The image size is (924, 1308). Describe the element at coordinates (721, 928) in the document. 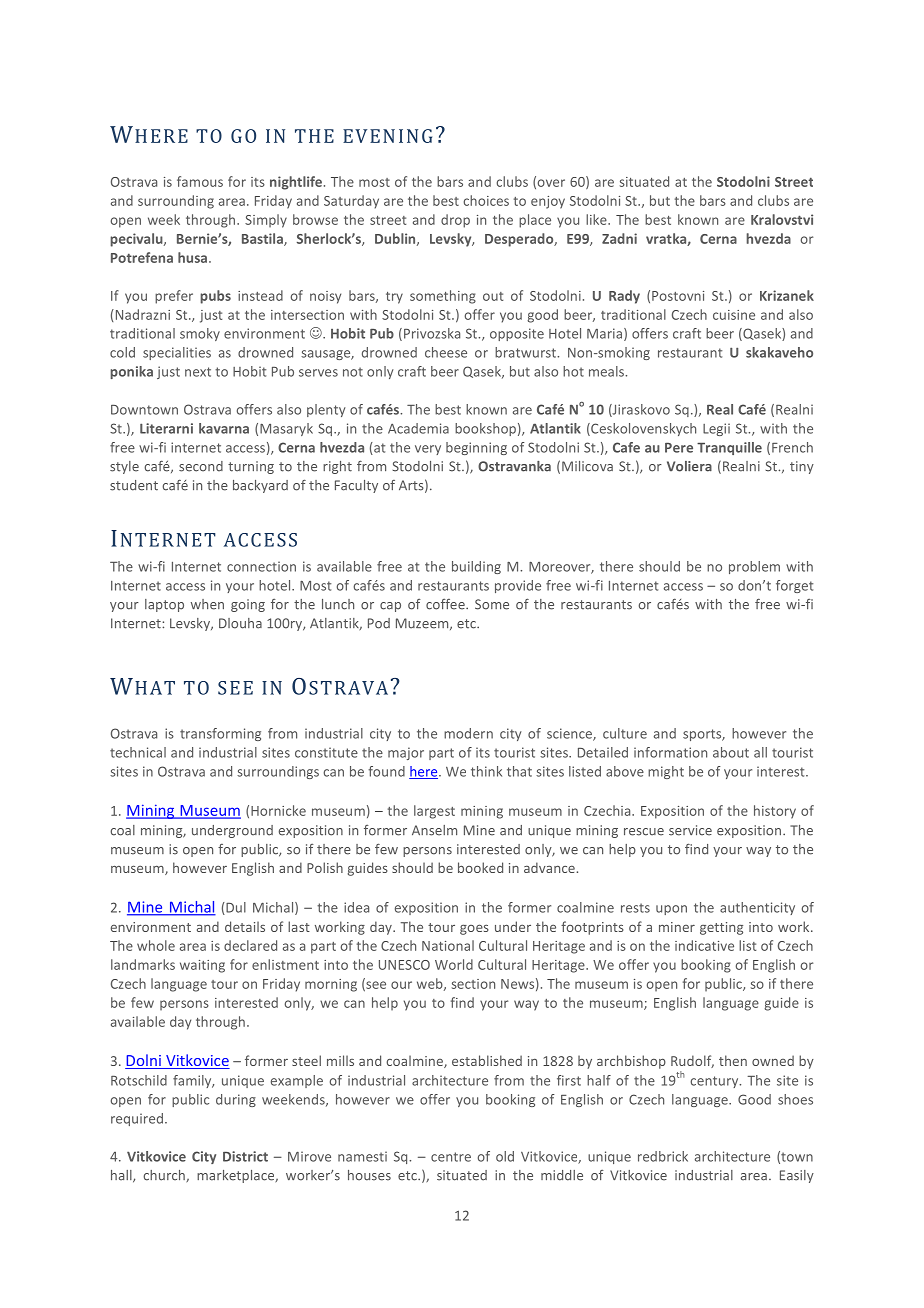

I see `getting` at that location.
